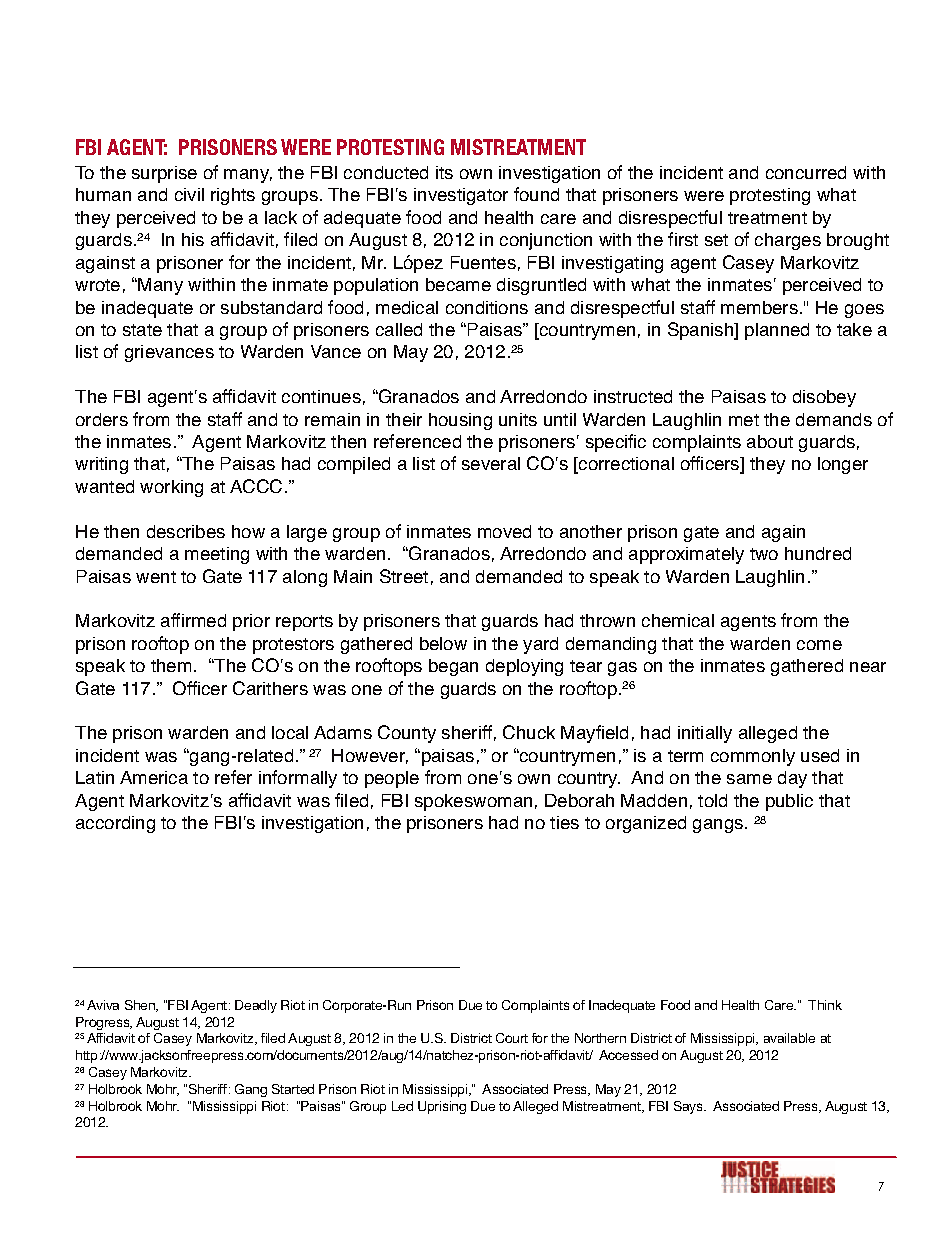 This screenshot has height=1233, width=952. Describe the element at coordinates (442, 1107) in the screenshot. I see `Uprising` at that location.
